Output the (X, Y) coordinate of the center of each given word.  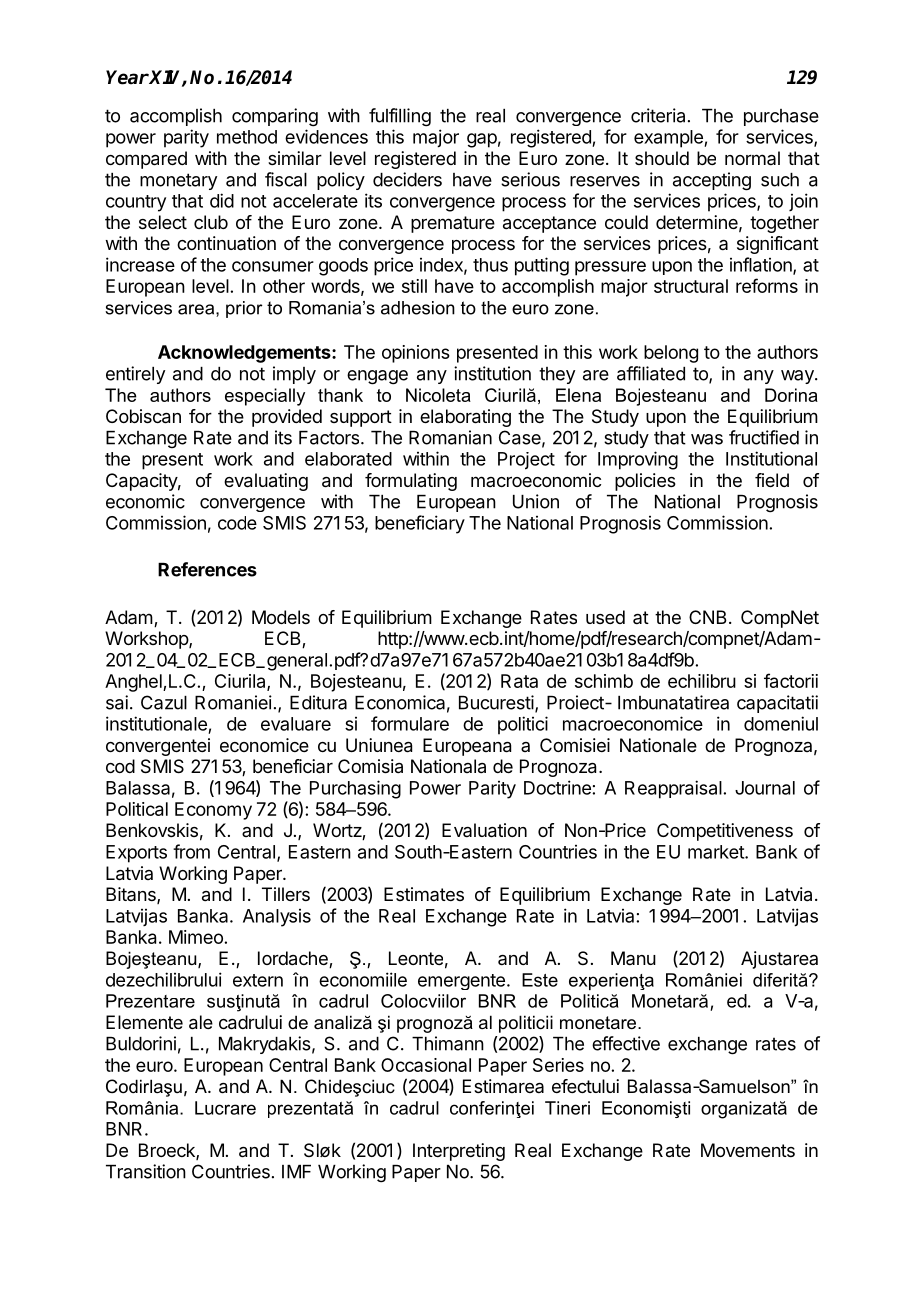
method (247, 137)
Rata (519, 681)
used (605, 617)
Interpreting (459, 1152)
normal (752, 158)
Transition (146, 1171)
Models (281, 617)
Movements (748, 1150)
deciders (407, 179)
